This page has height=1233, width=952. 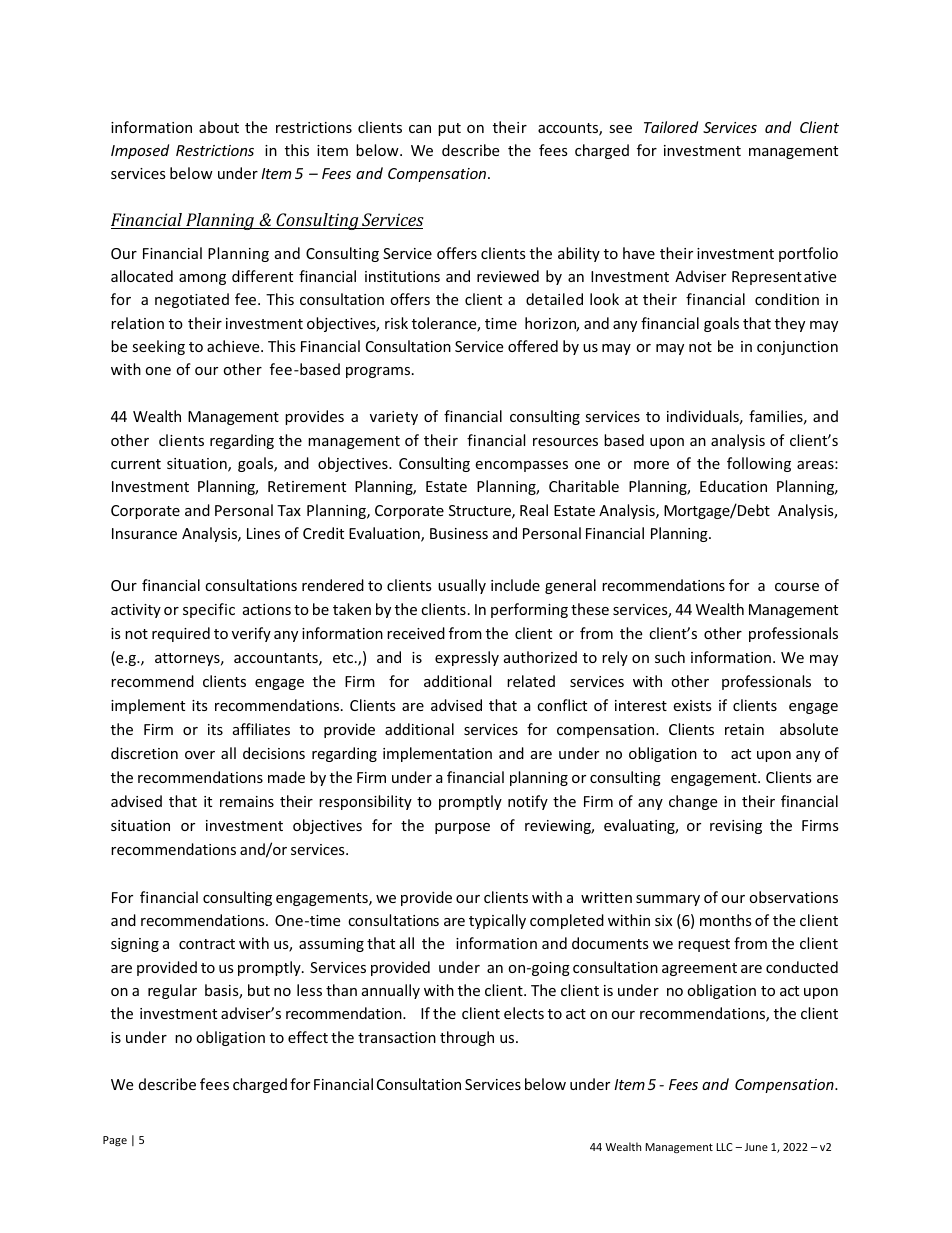 What do you see at coordinates (394, 418) in the page?
I see `variety` at bounding box center [394, 418].
